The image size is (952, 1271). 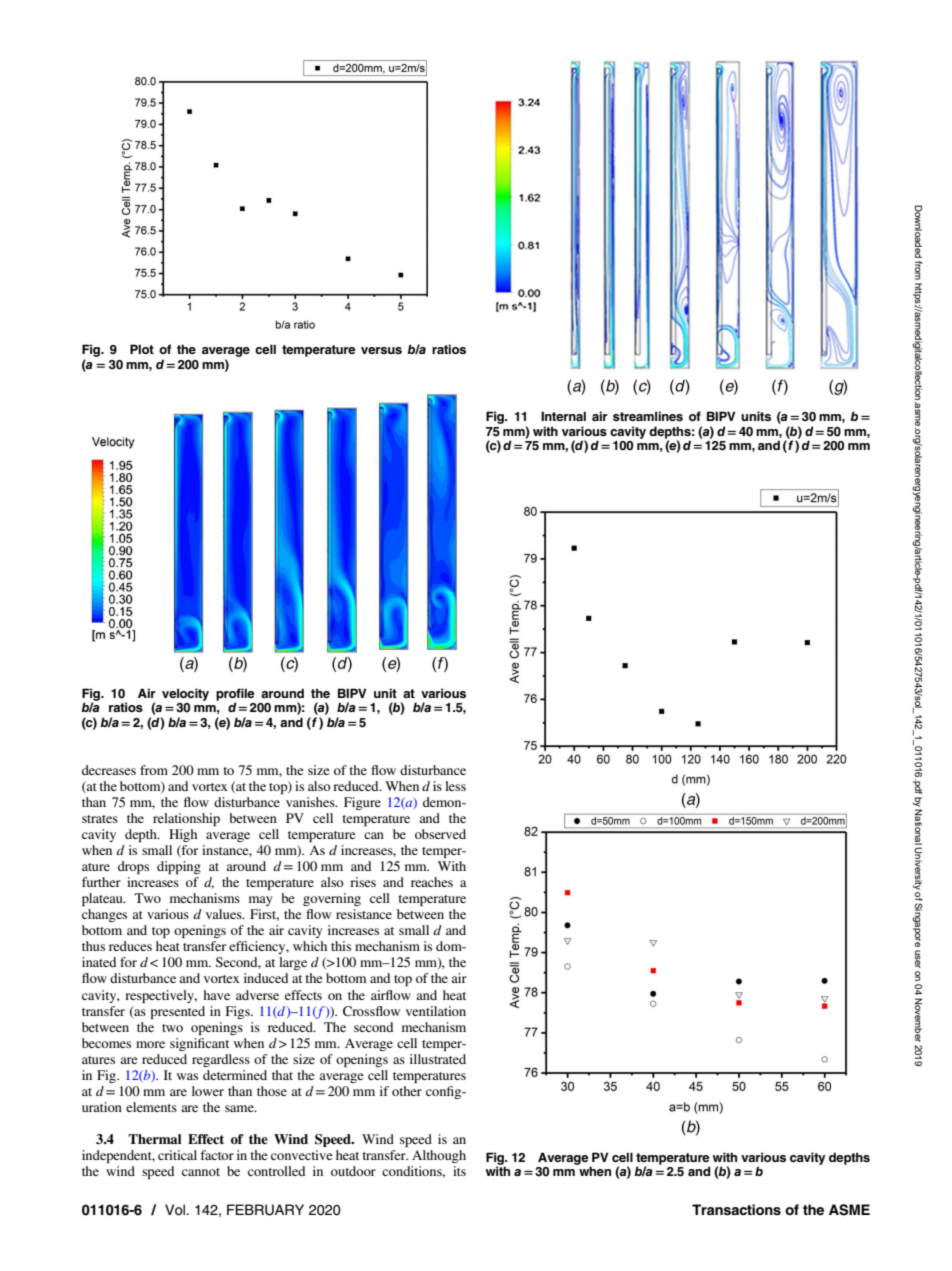 What do you see at coordinates (736, 1210) in the screenshot?
I see `Transactions` at bounding box center [736, 1210].
